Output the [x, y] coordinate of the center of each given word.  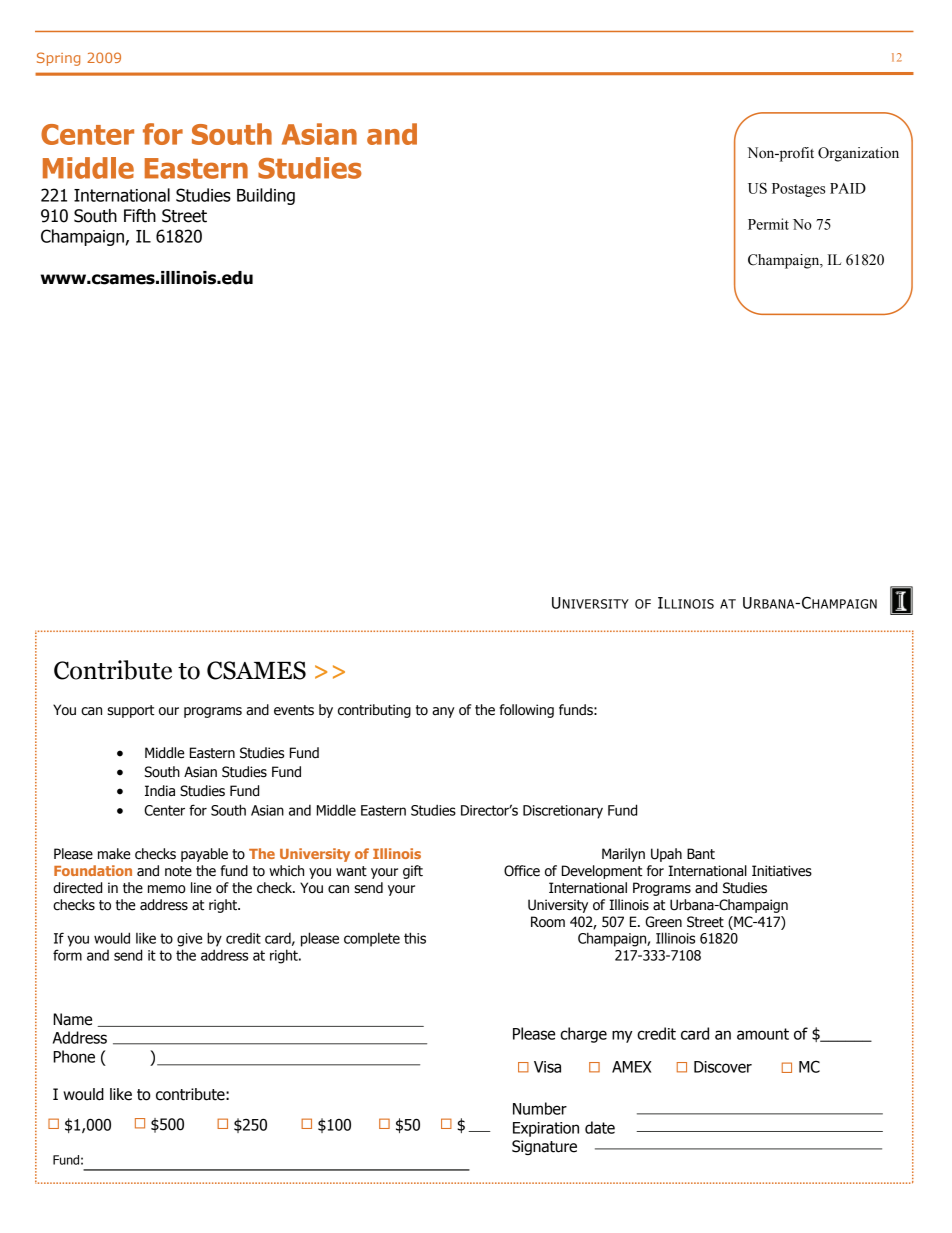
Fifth [140, 216]
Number [540, 1108]
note [178, 871]
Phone [74, 1056]
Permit [768, 224]
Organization [858, 154]
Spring [58, 59]
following [526, 711]
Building [266, 196]
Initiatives [782, 871]
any [443, 712]
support [130, 711]
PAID [848, 188]
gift [413, 872]
